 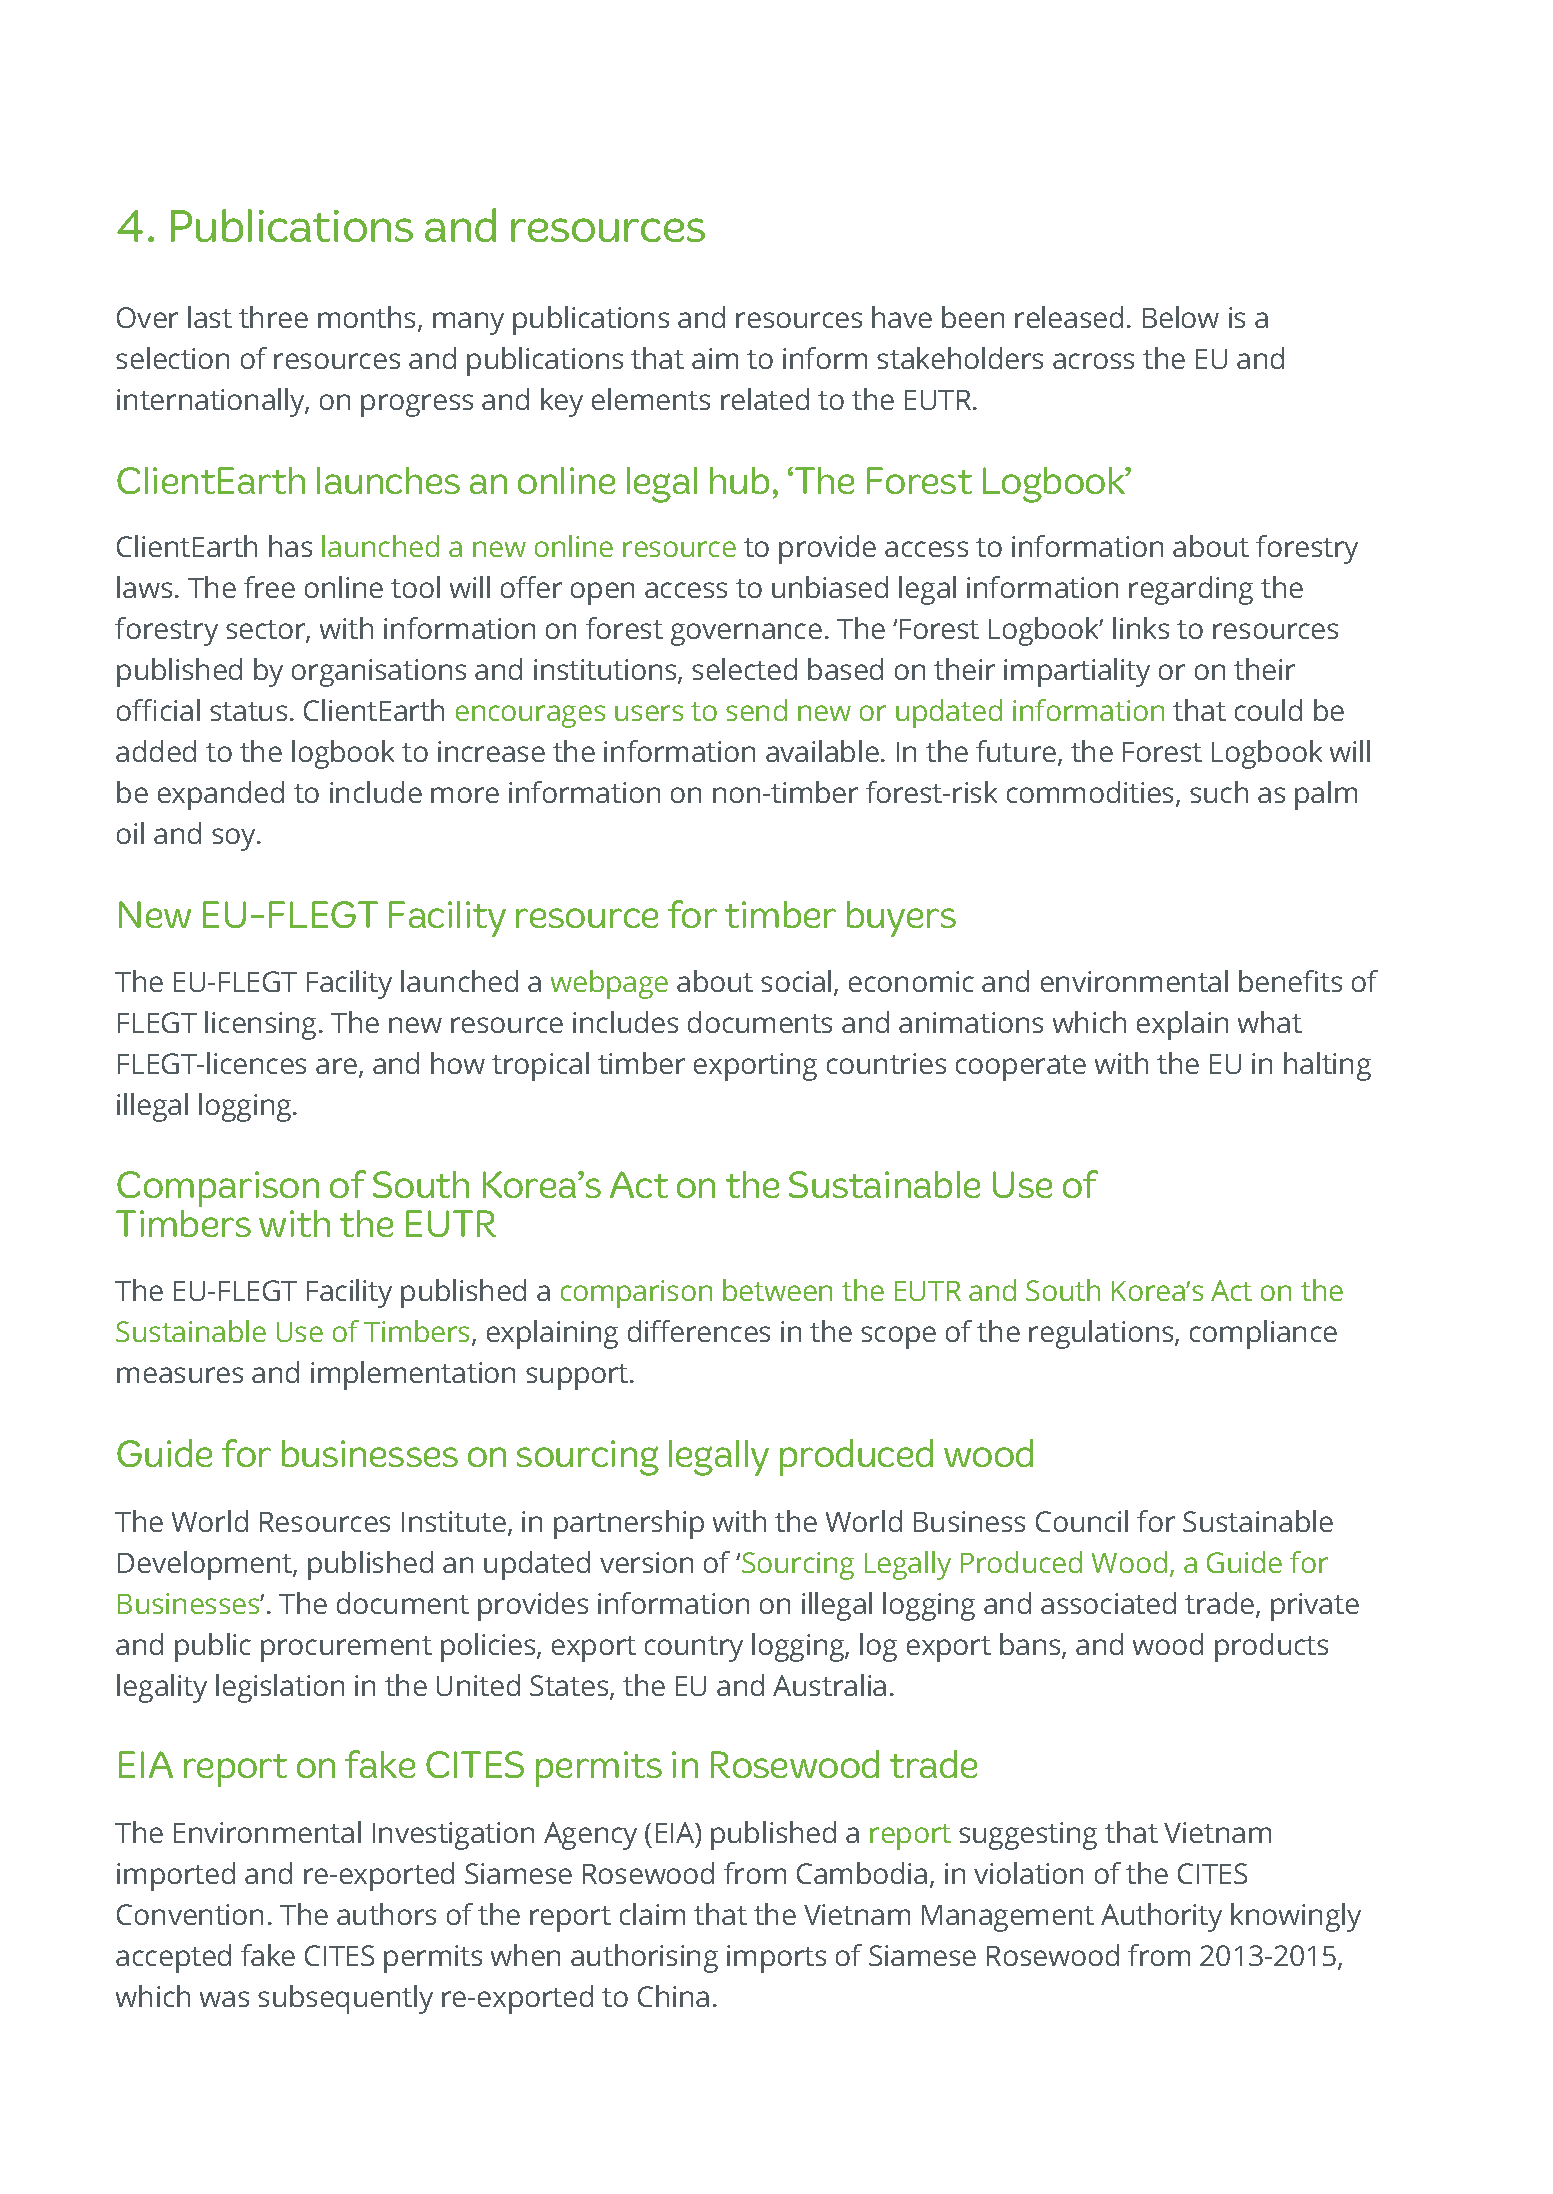 What do you see at coordinates (1219, 792) in the page?
I see `such` at bounding box center [1219, 792].
